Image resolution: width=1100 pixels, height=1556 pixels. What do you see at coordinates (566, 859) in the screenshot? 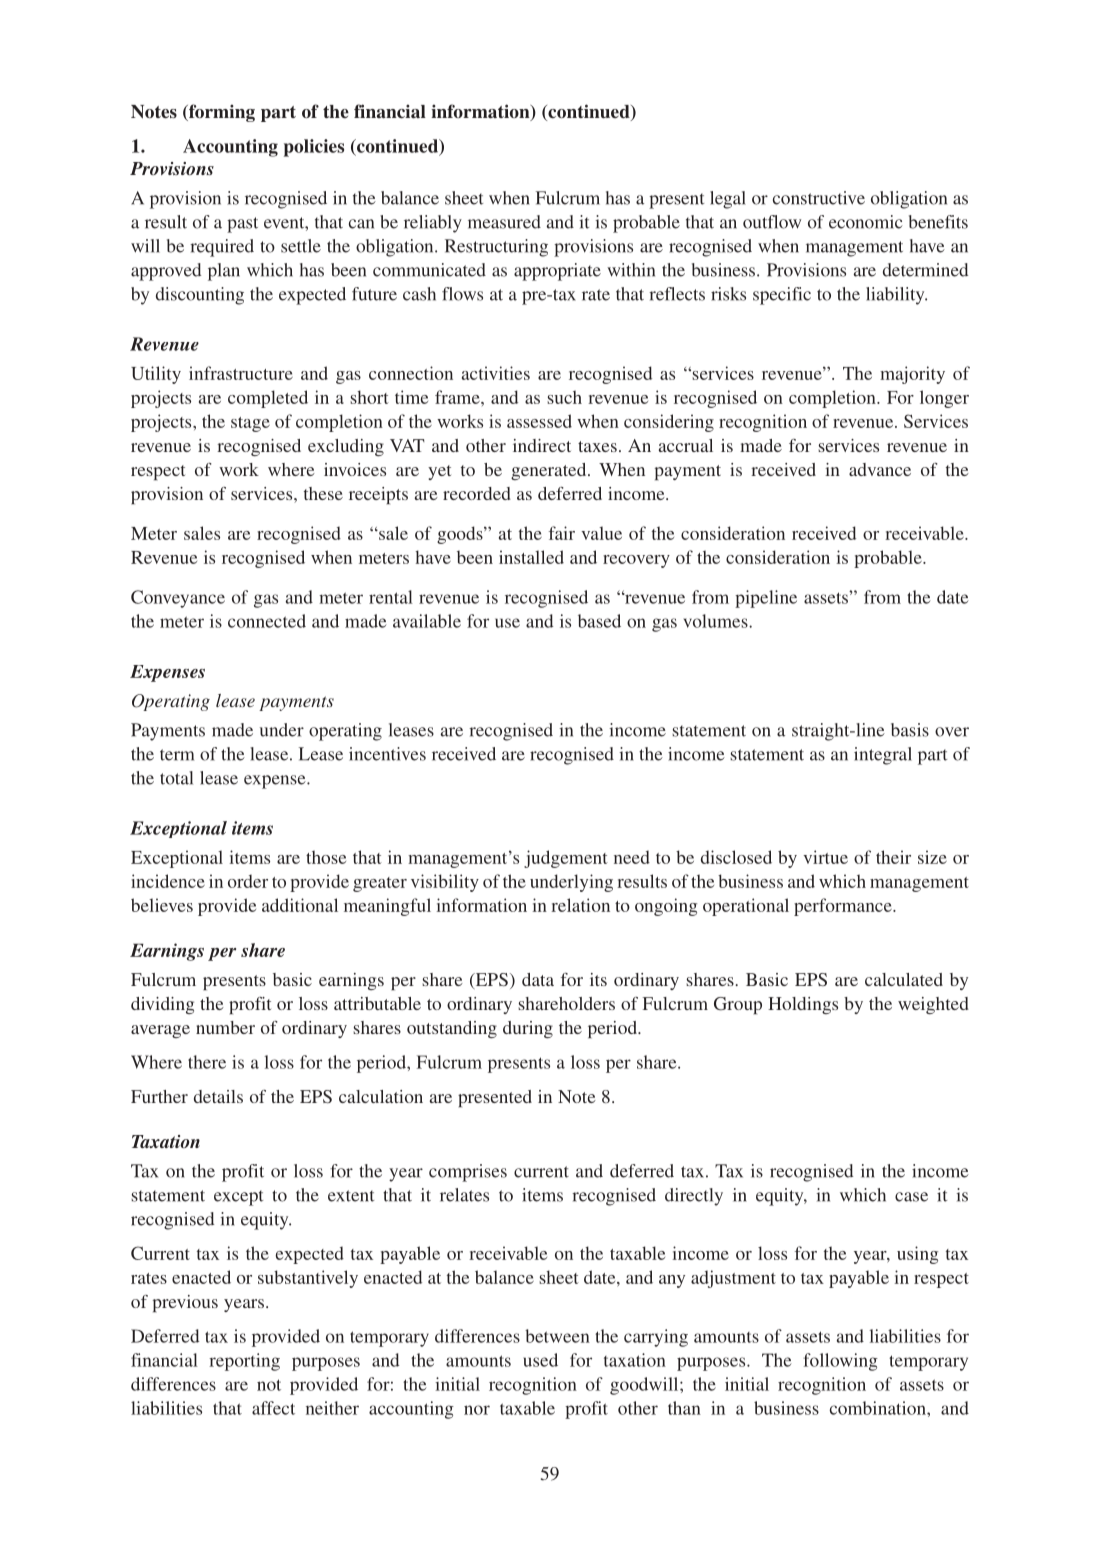
I see `judgement` at bounding box center [566, 859].
